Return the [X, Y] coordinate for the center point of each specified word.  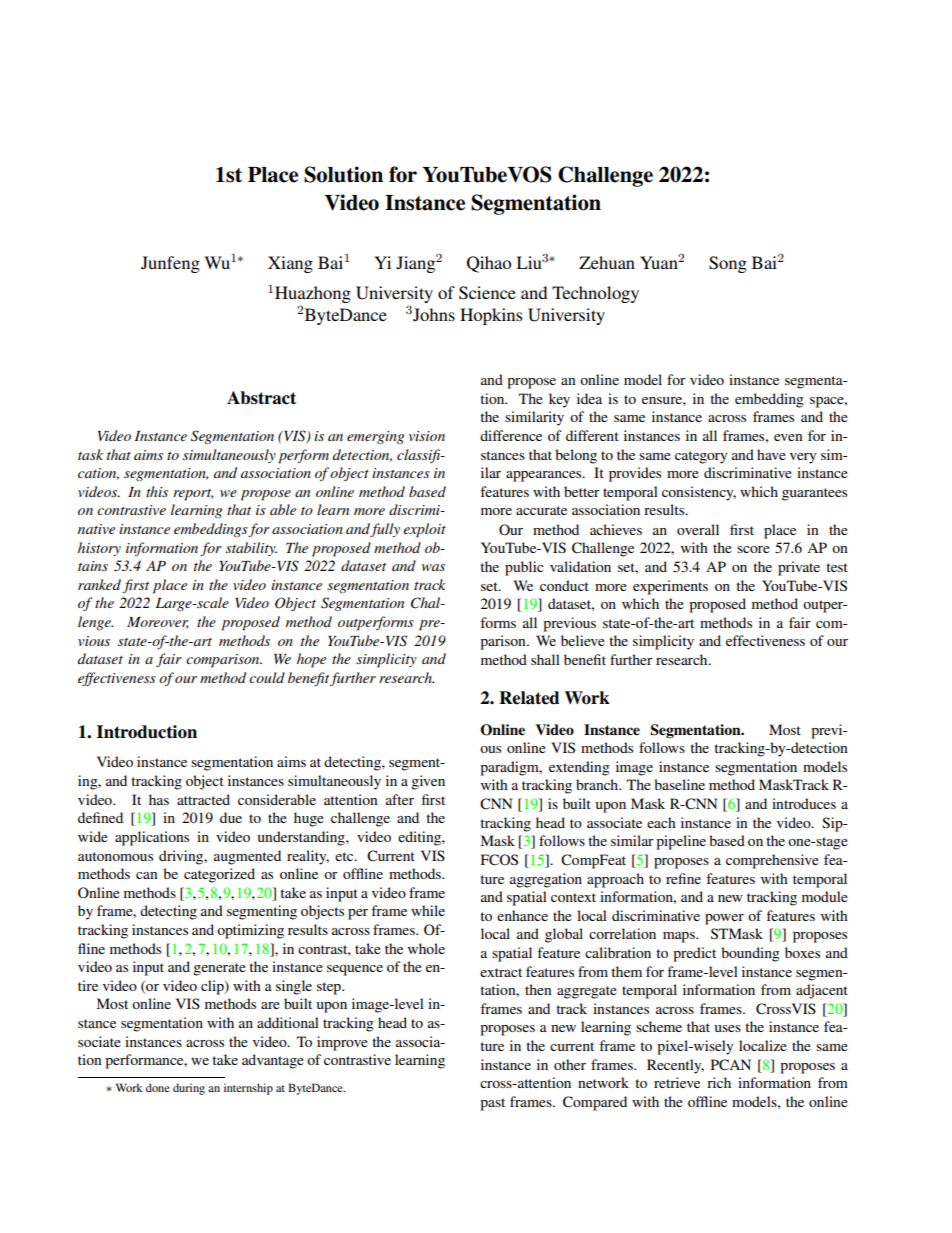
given [428, 782]
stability [251, 549]
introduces [804, 803]
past [492, 1104]
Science [487, 293]
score [753, 549]
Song [728, 264]
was [433, 567]
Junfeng [170, 264]
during [189, 1089]
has [159, 799]
